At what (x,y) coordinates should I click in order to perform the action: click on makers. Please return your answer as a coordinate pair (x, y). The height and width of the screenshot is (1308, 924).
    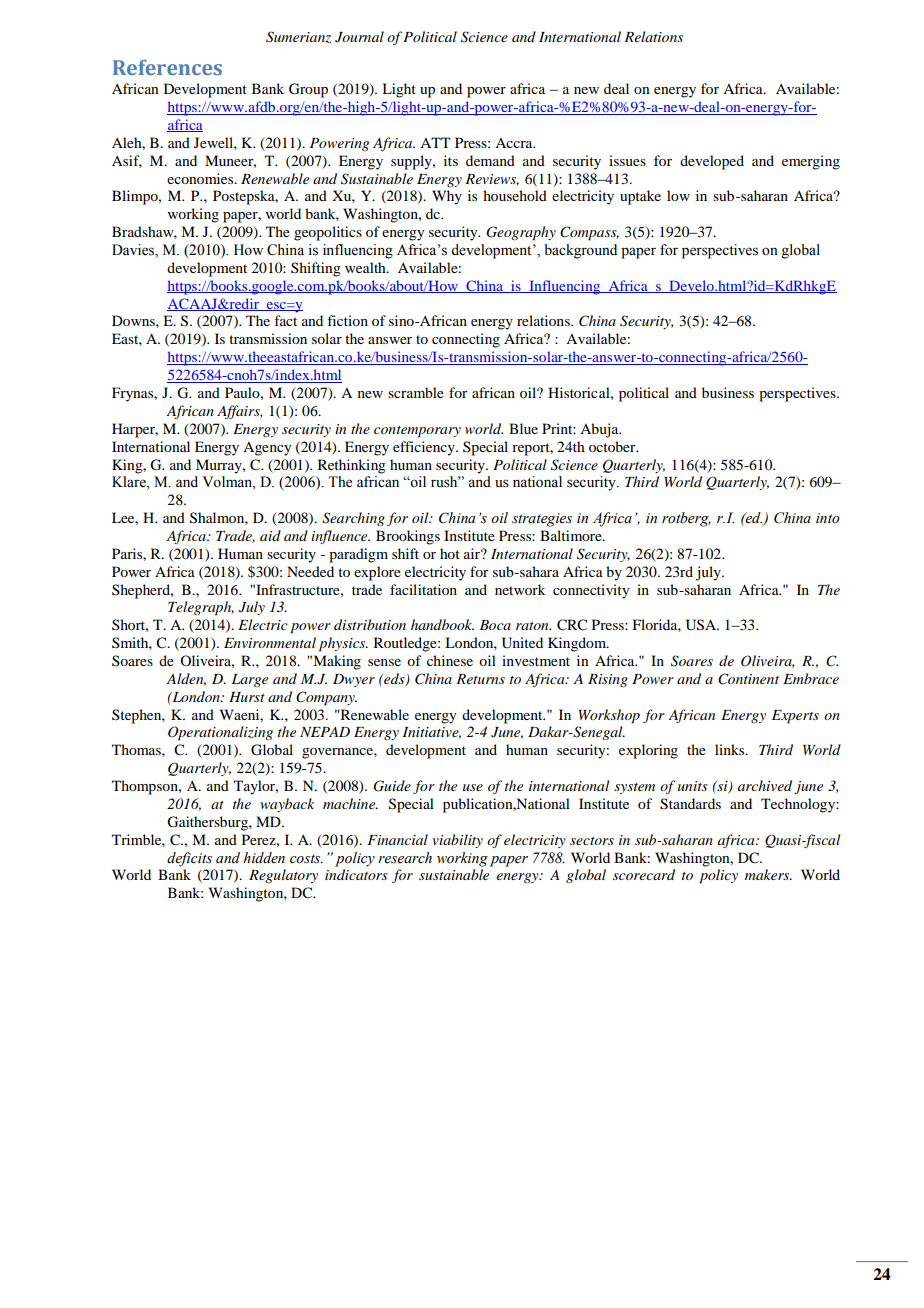
    Looking at the image, I should click on (768, 874).
